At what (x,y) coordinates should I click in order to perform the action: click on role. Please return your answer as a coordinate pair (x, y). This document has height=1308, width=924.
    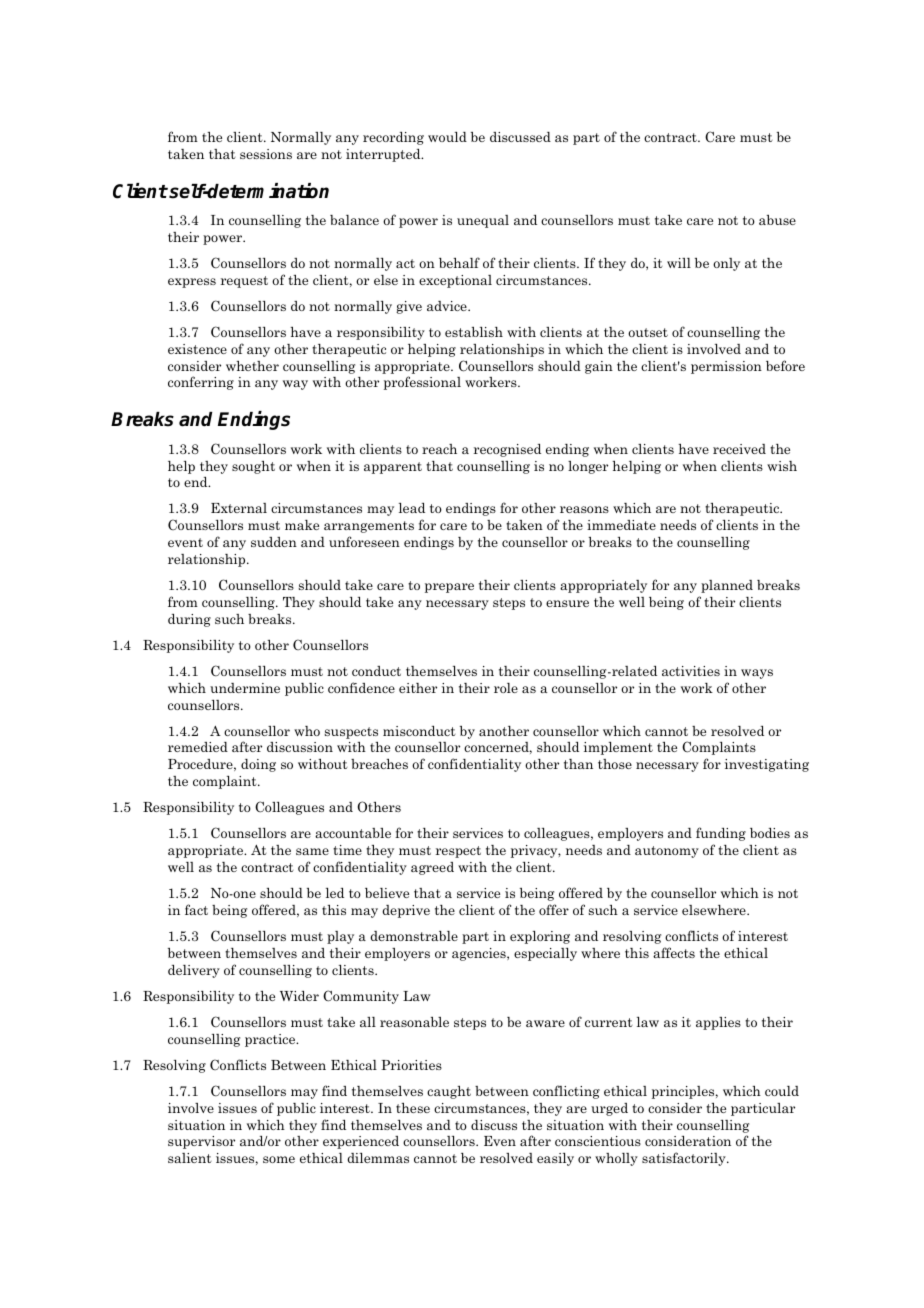
    Looking at the image, I should click on (506, 688).
